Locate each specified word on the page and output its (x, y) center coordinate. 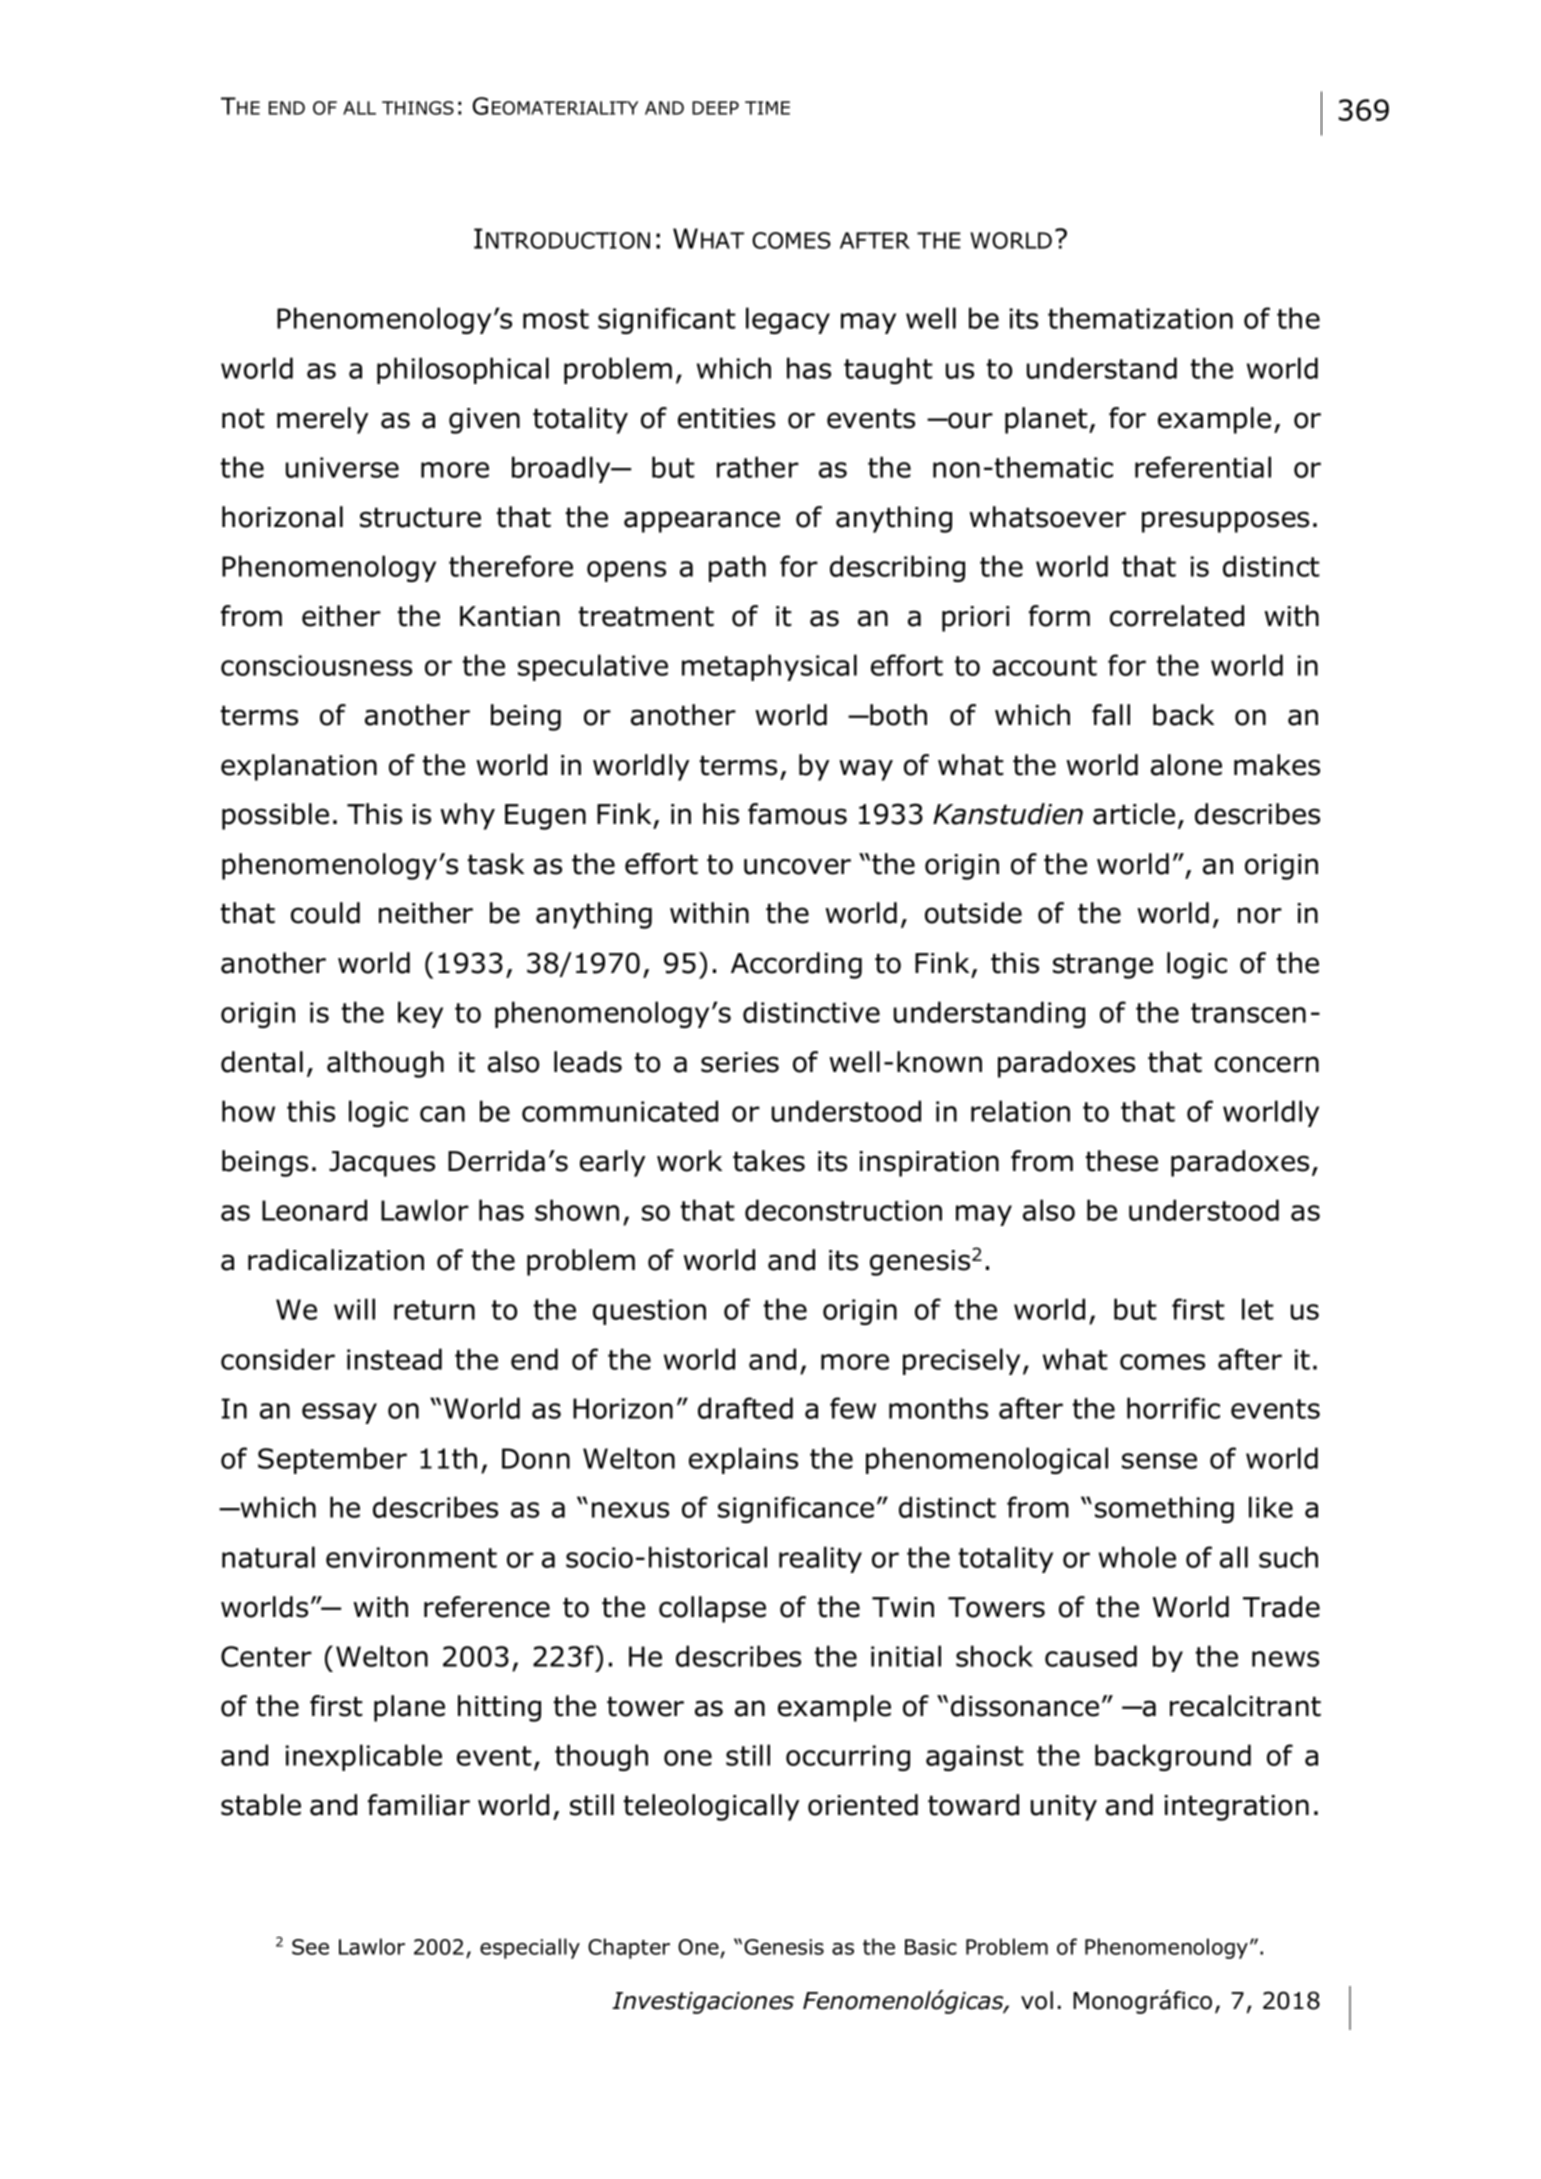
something (1164, 1509)
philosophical (463, 370)
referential (1203, 467)
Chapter (629, 1948)
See (310, 1947)
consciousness (316, 665)
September (332, 1460)
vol (1037, 2000)
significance (796, 1509)
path (737, 568)
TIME (767, 108)
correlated (1177, 616)
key (420, 1014)
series (740, 1062)
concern (1267, 1064)
